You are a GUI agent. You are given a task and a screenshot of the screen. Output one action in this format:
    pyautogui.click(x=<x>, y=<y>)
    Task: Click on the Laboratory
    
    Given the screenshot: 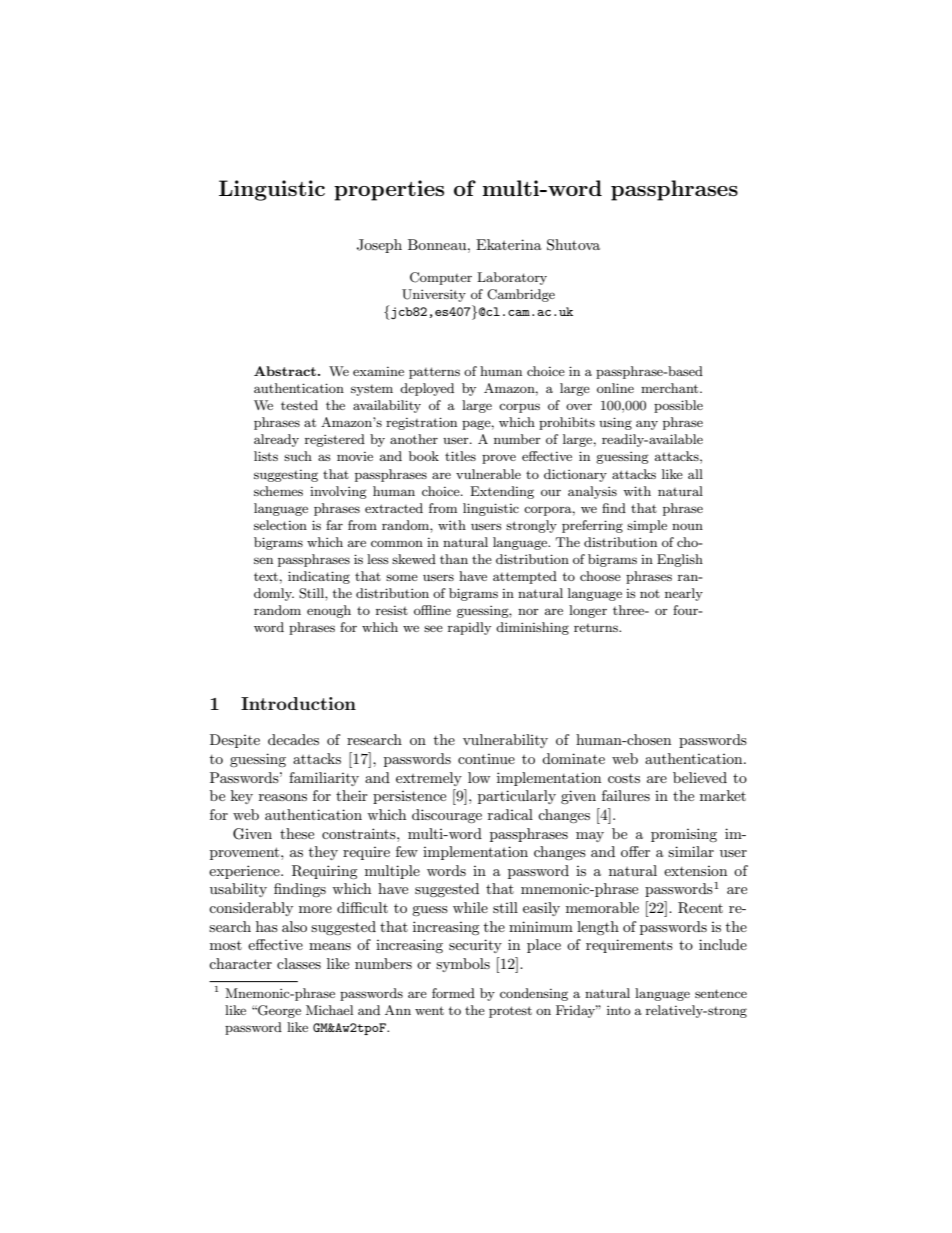 What is the action you would take?
    pyautogui.click(x=512, y=278)
